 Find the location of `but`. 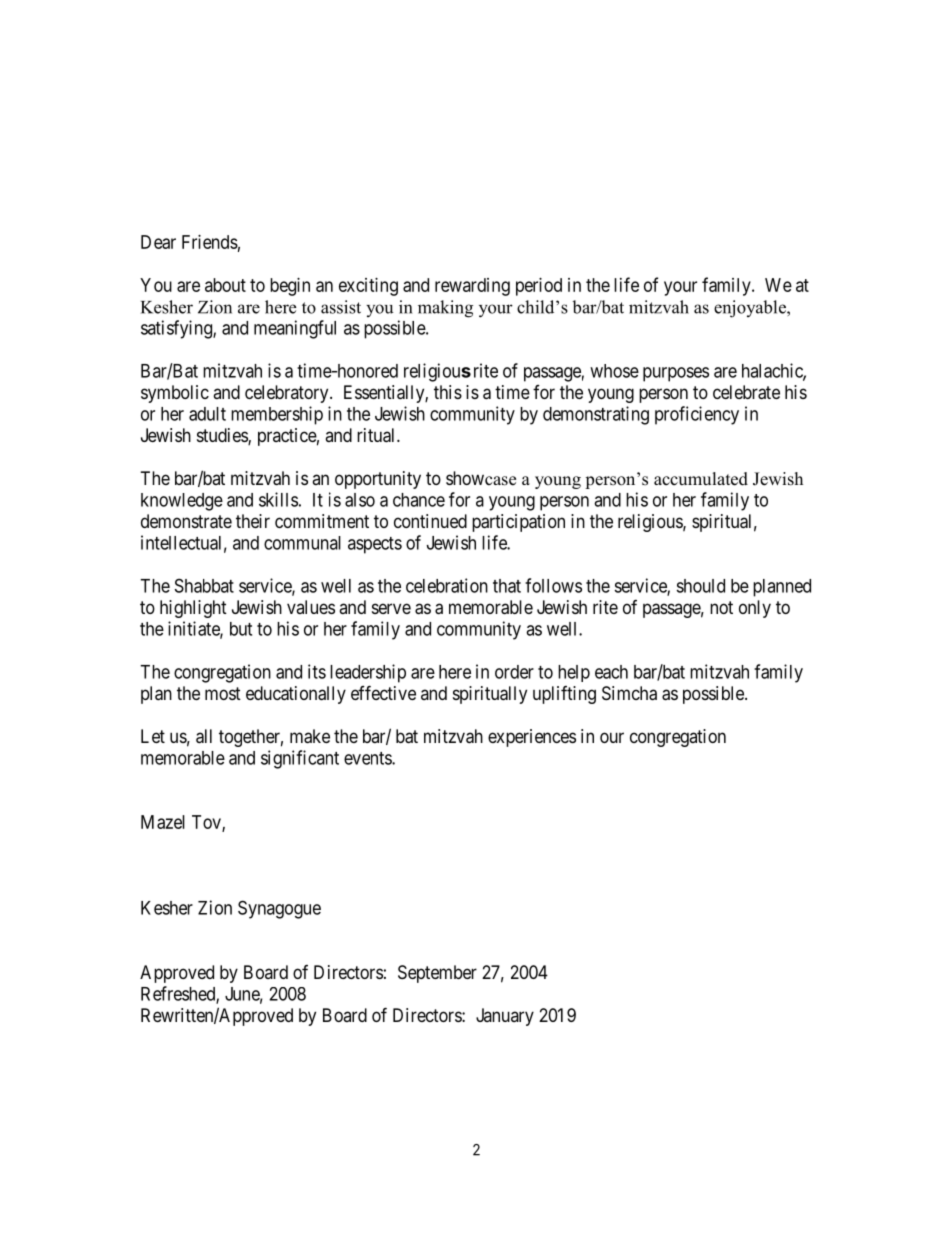

but is located at coordinates (241, 629).
